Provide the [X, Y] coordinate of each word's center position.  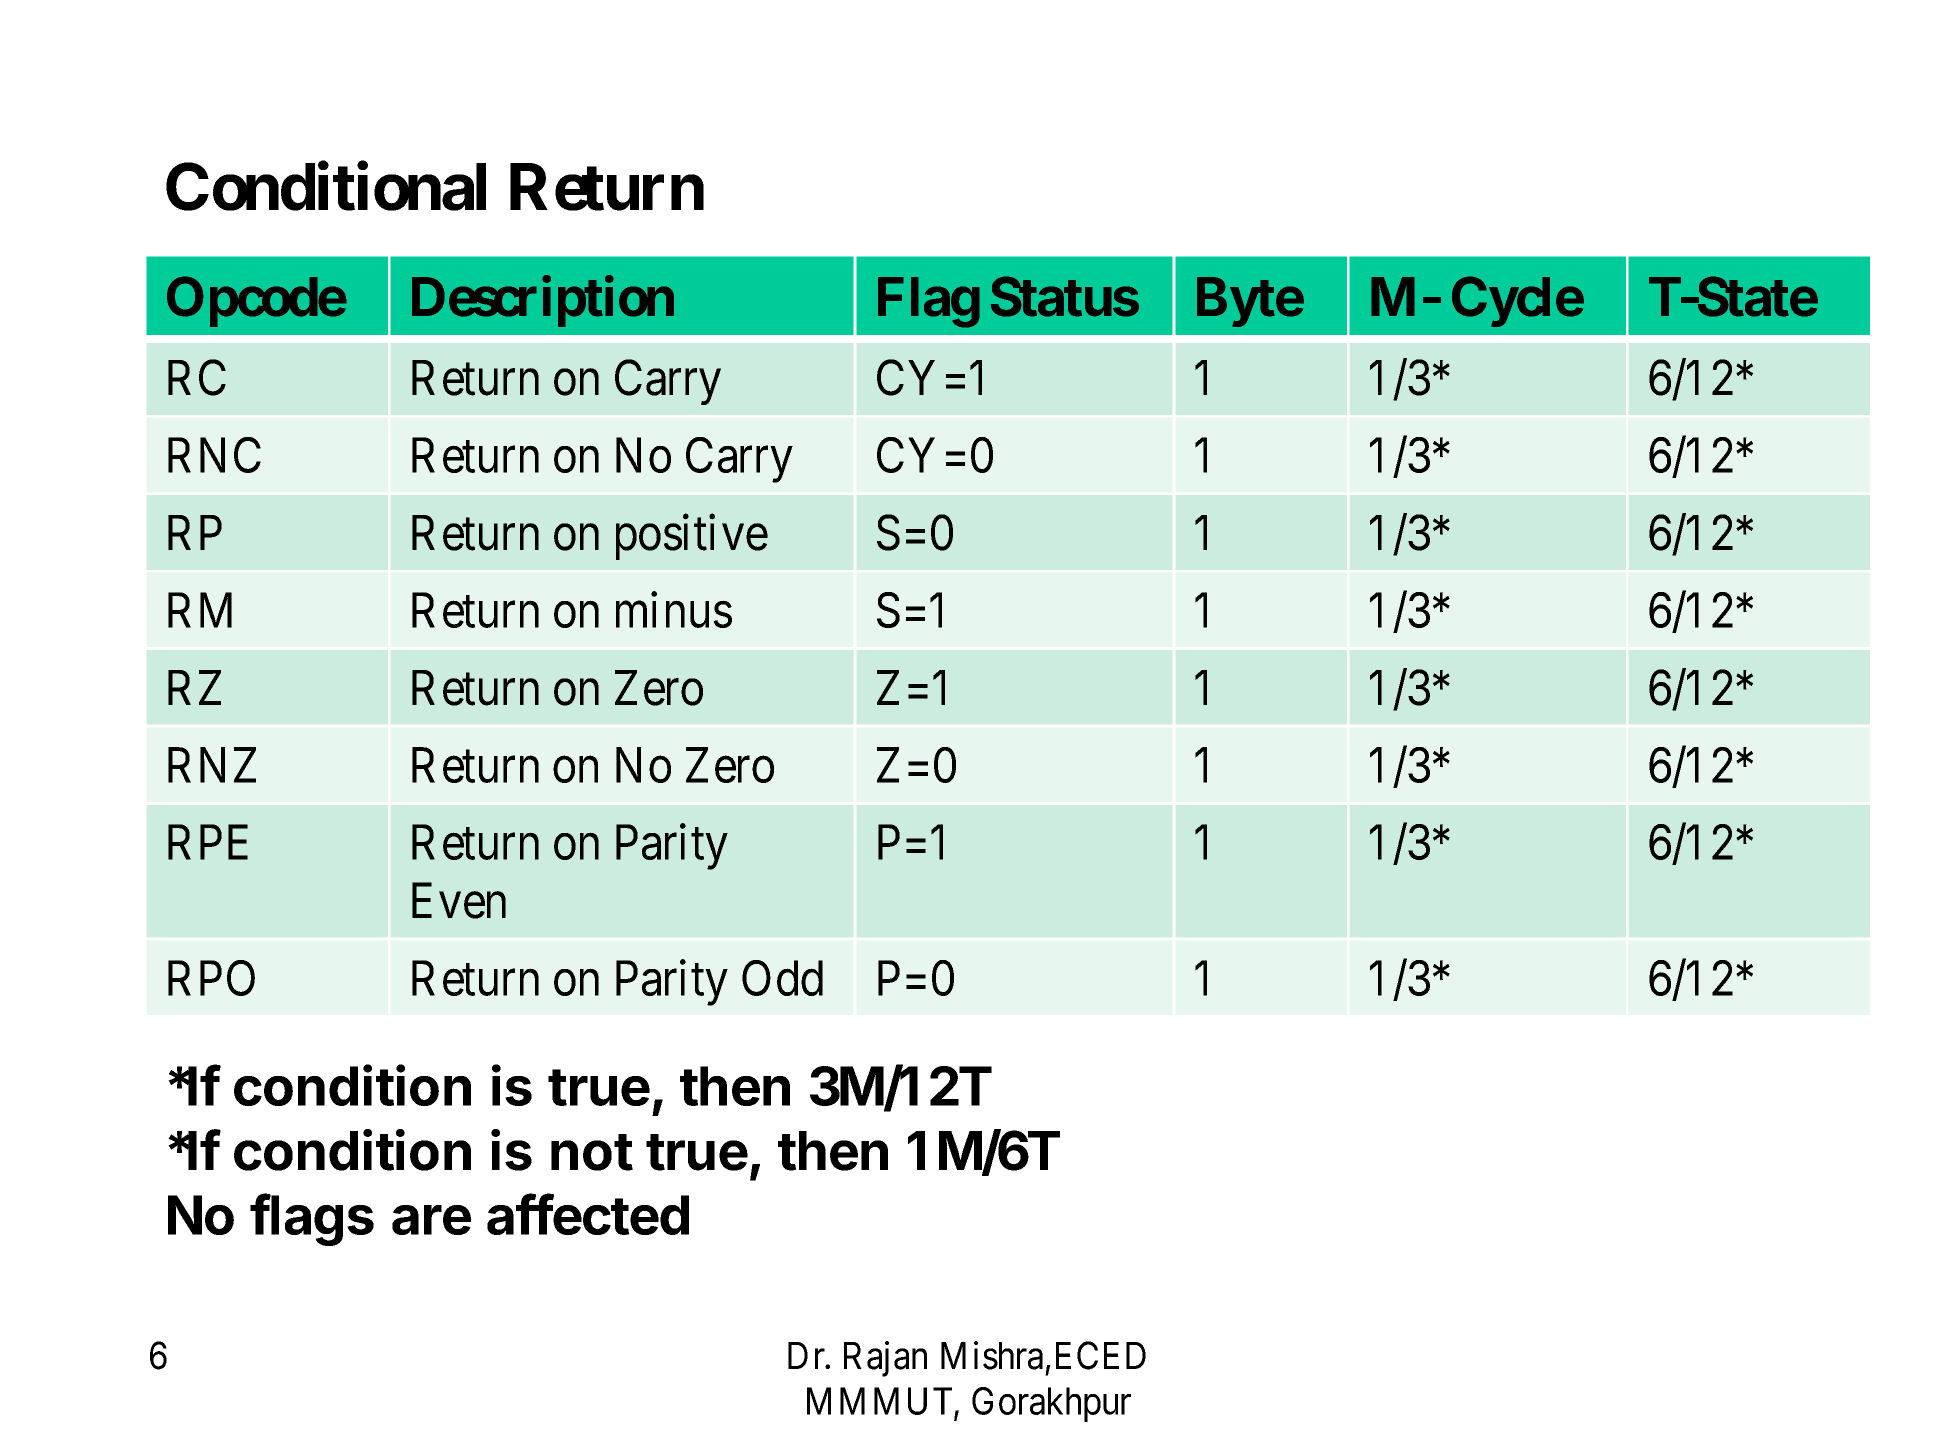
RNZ [212, 765]
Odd [782, 978]
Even [459, 901]
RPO [211, 978]
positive [692, 537]
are [431, 1220]
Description [543, 302]
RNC [214, 455]
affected [588, 1214]
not [592, 1152]
